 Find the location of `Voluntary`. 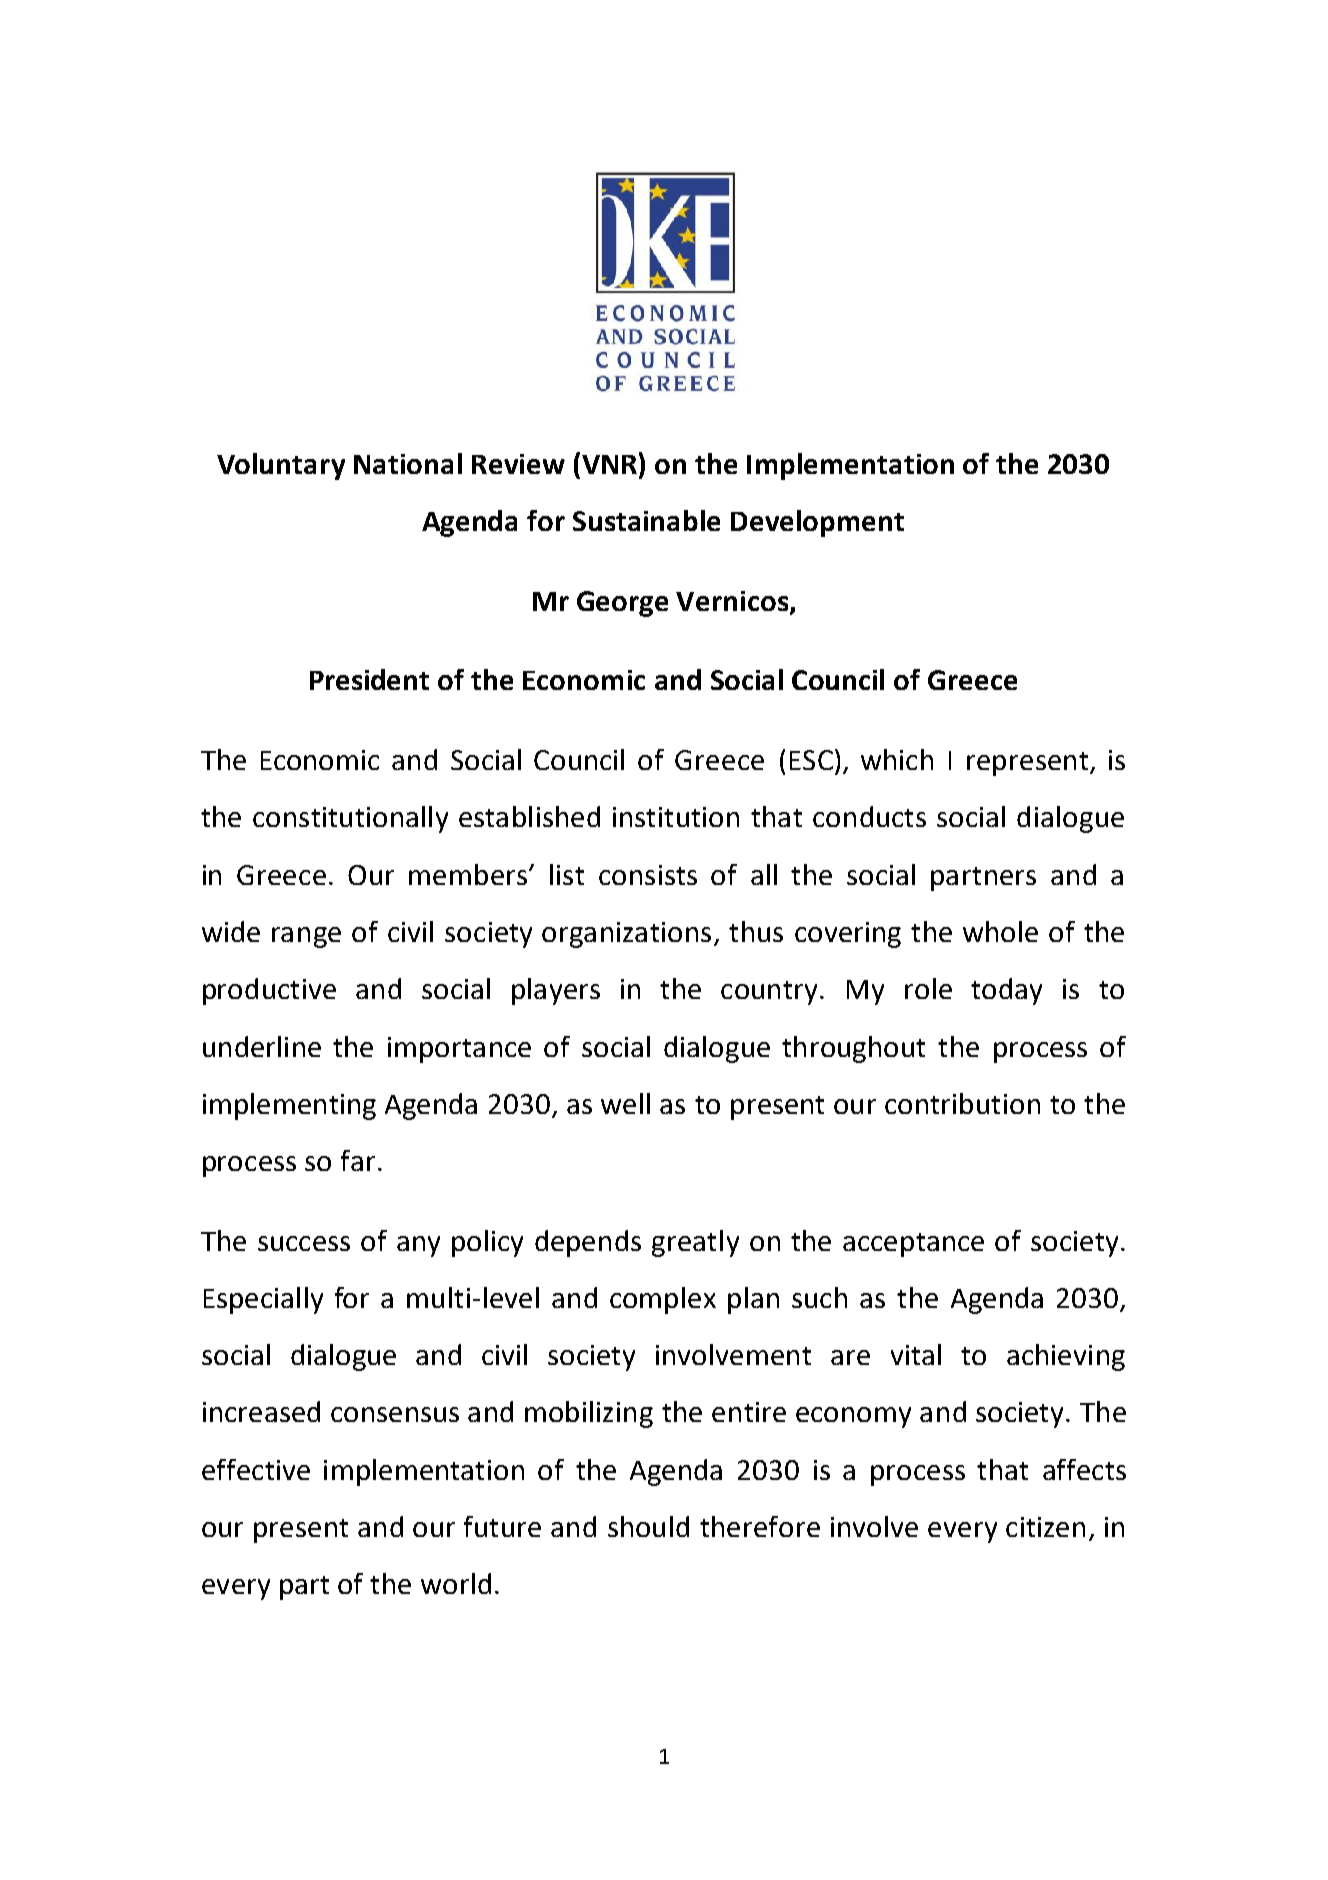

Voluntary is located at coordinates (281, 466).
